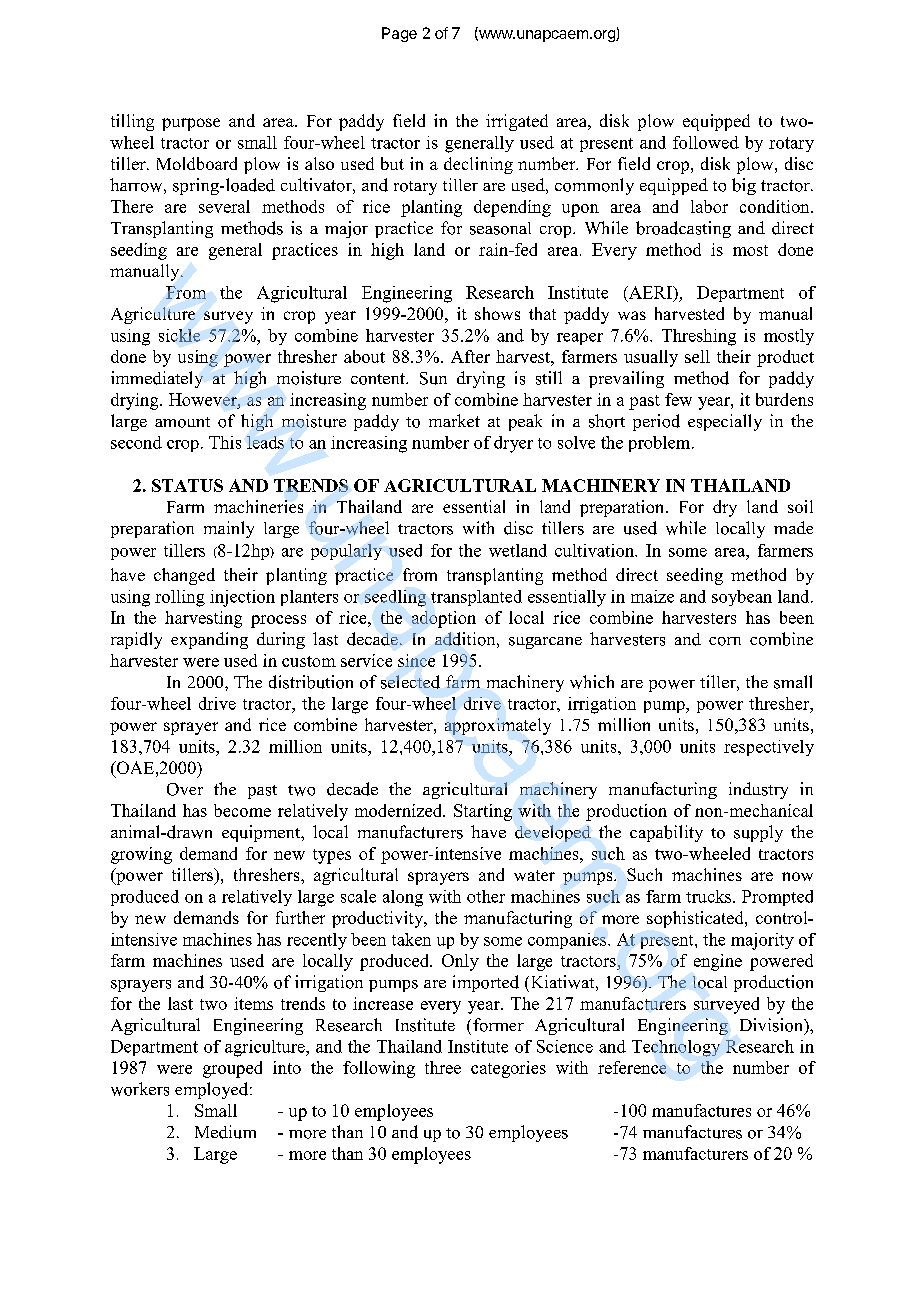  I want to click on followed, so click(706, 142).
